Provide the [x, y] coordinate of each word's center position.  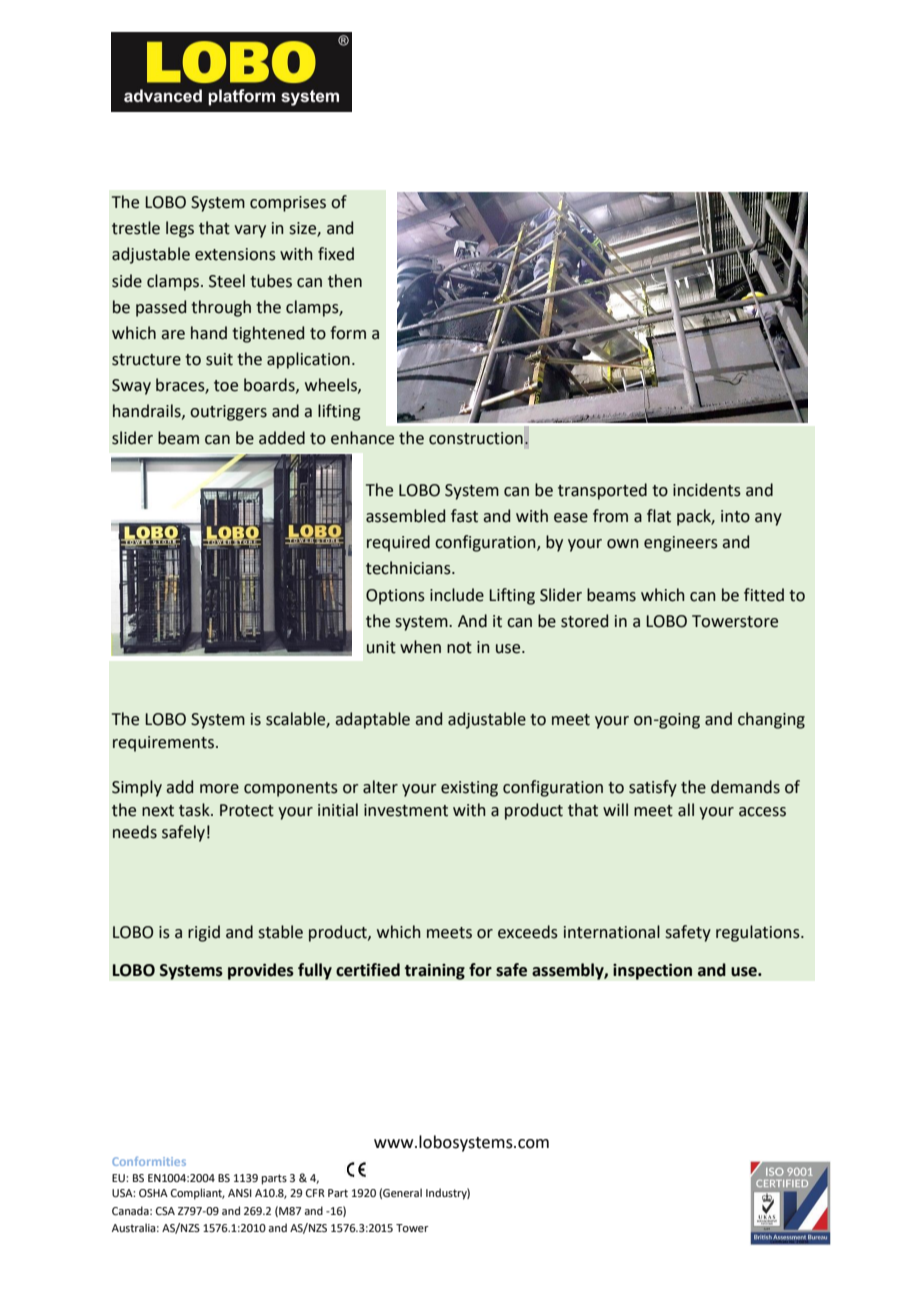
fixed [336, 254]
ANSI [240, 1193]
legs [180, 229]
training [434, 971]
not [459, 648]
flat [659, 516]
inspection [652, 971]
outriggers [228, 413]
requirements [163, 744]
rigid [204, 933]
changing [771, 720]
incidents [707, 490]
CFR [315, 1193]
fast [464, 516]
